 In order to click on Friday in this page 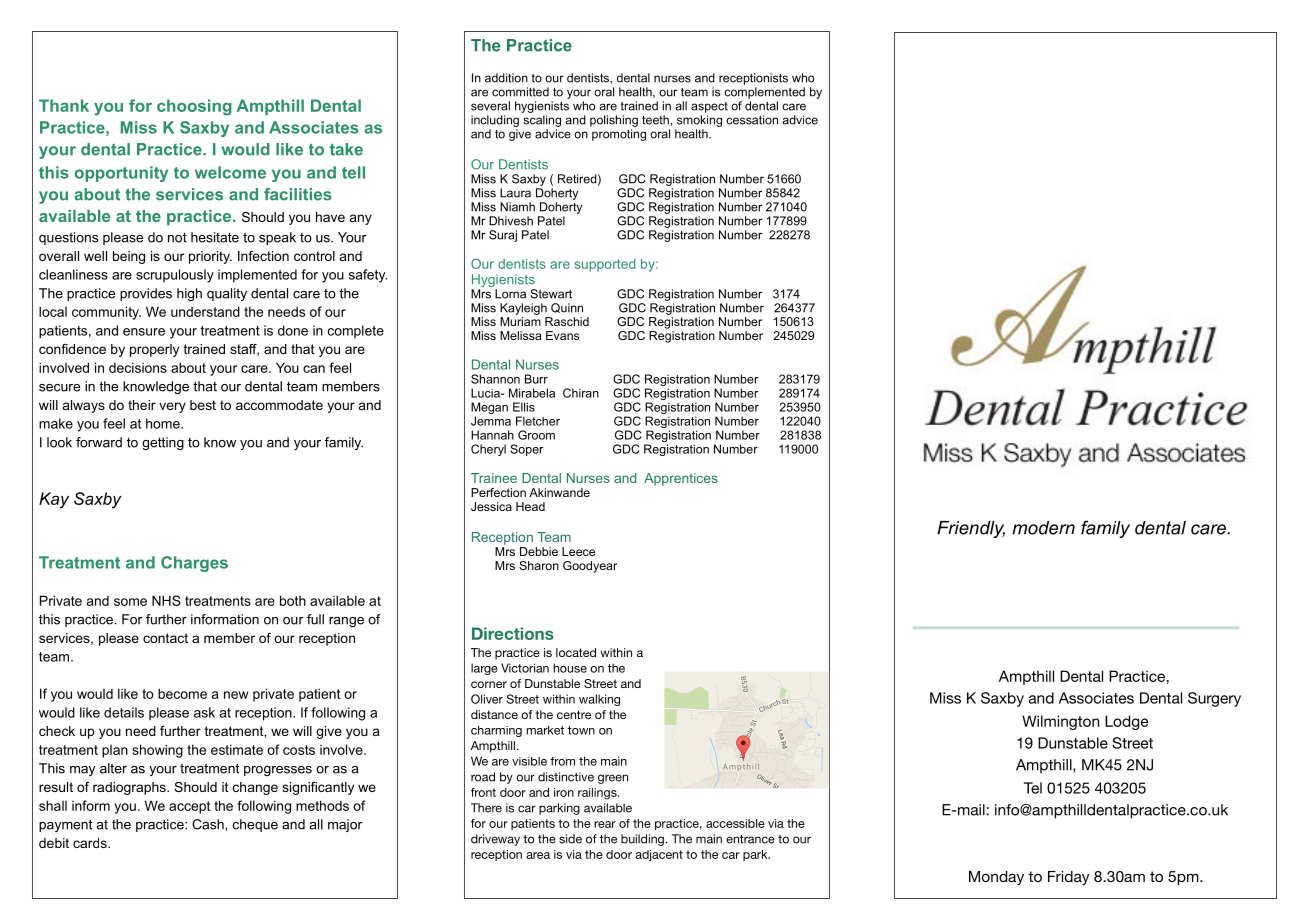, I will do `click(1068, 878)`.
